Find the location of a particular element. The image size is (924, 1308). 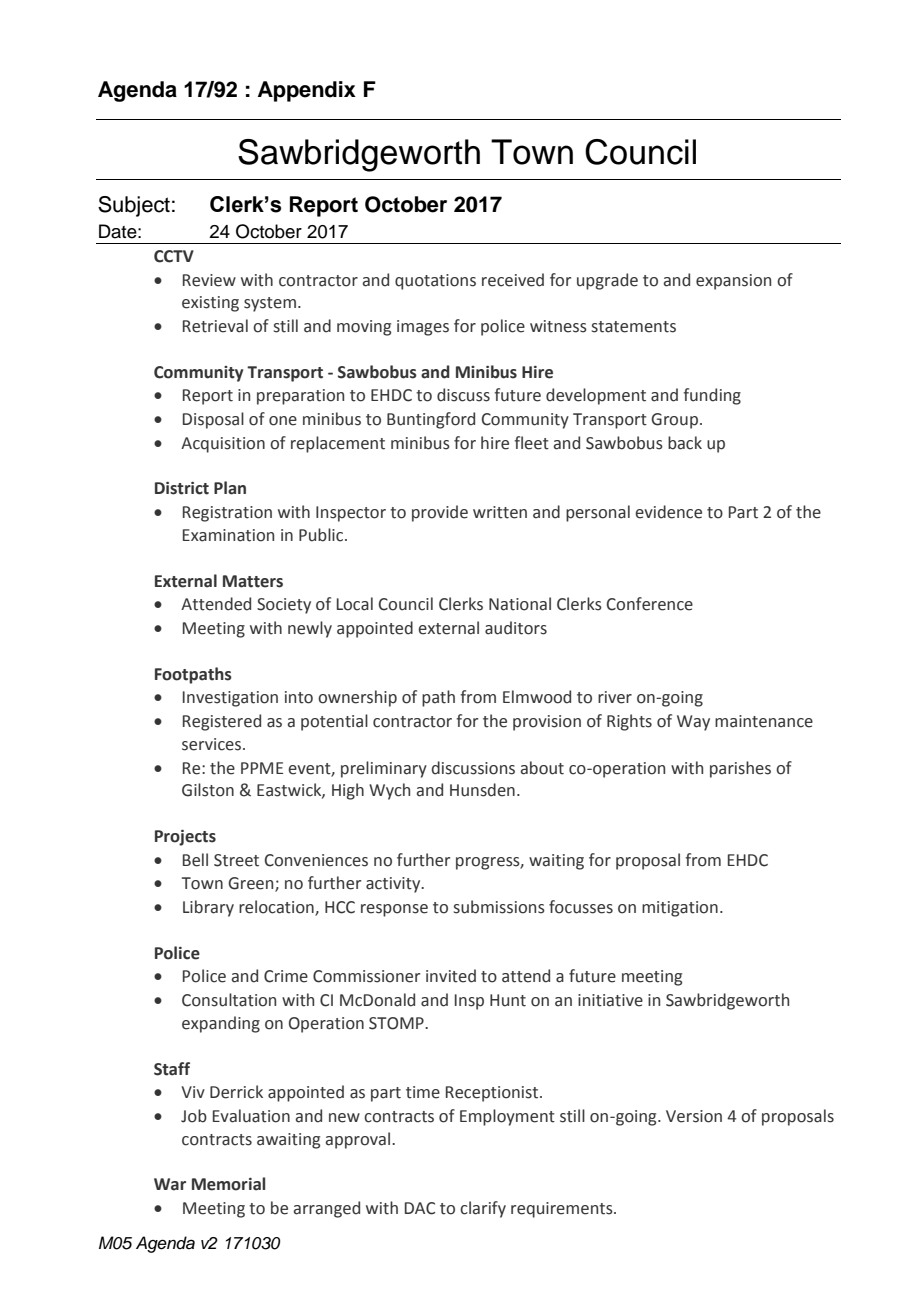

parishes is located at coordinates (740, 769).
